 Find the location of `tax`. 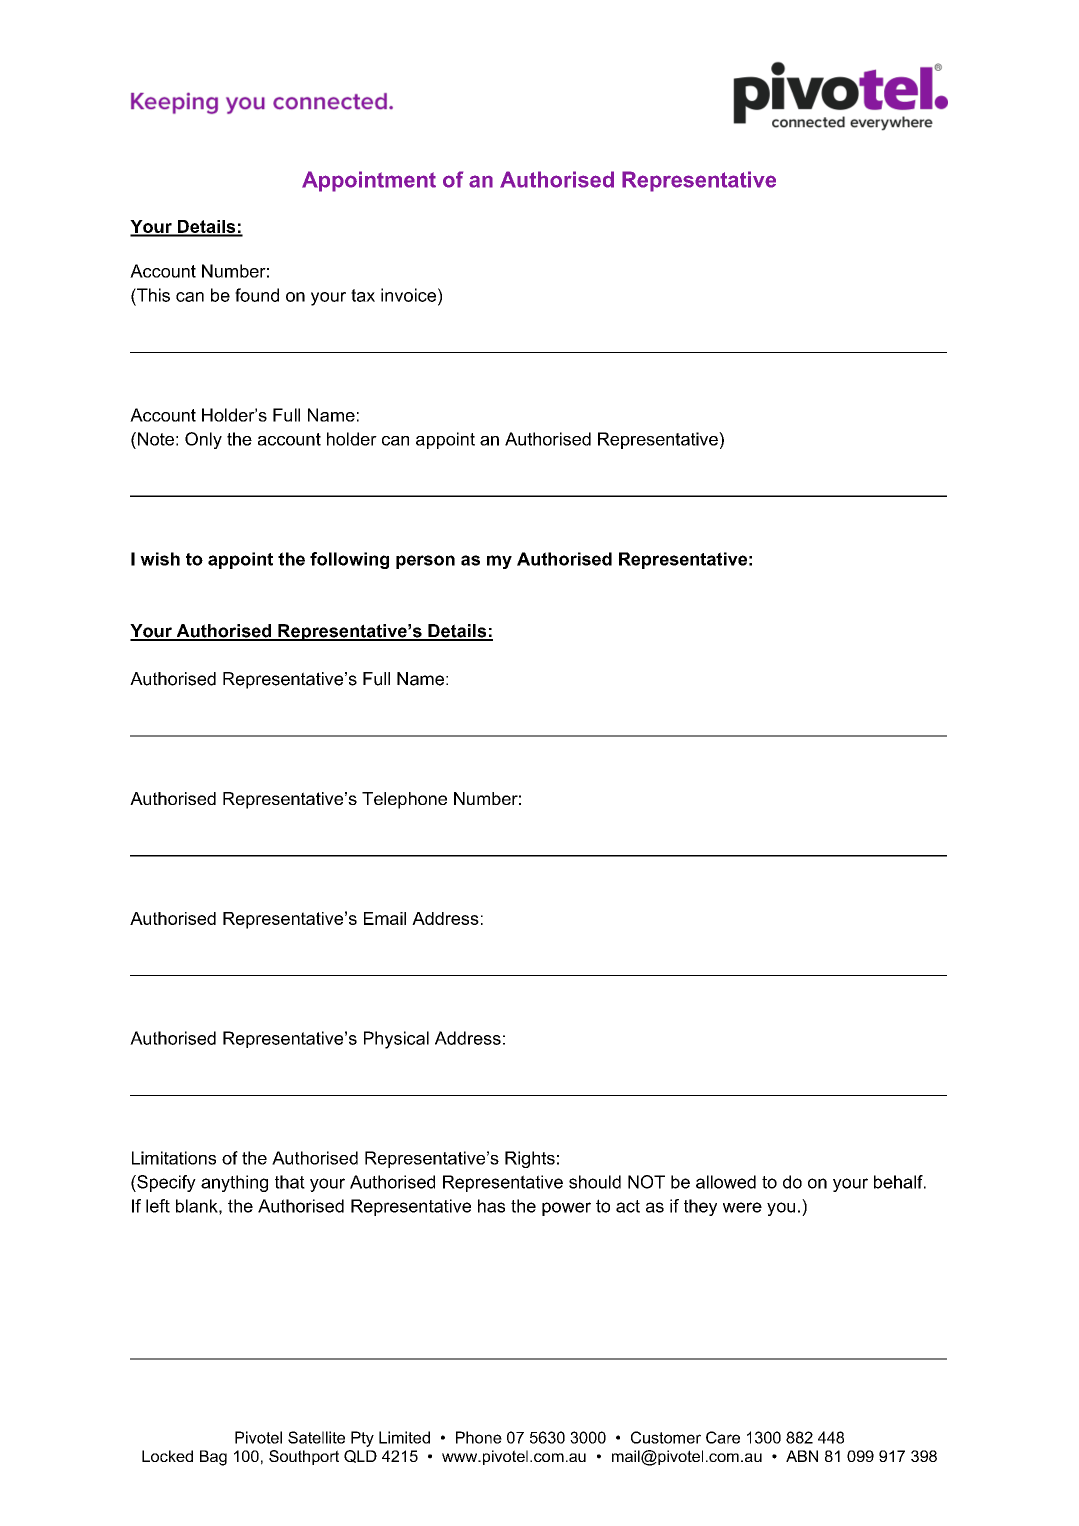

tax is located at coordinates (363, 295).
